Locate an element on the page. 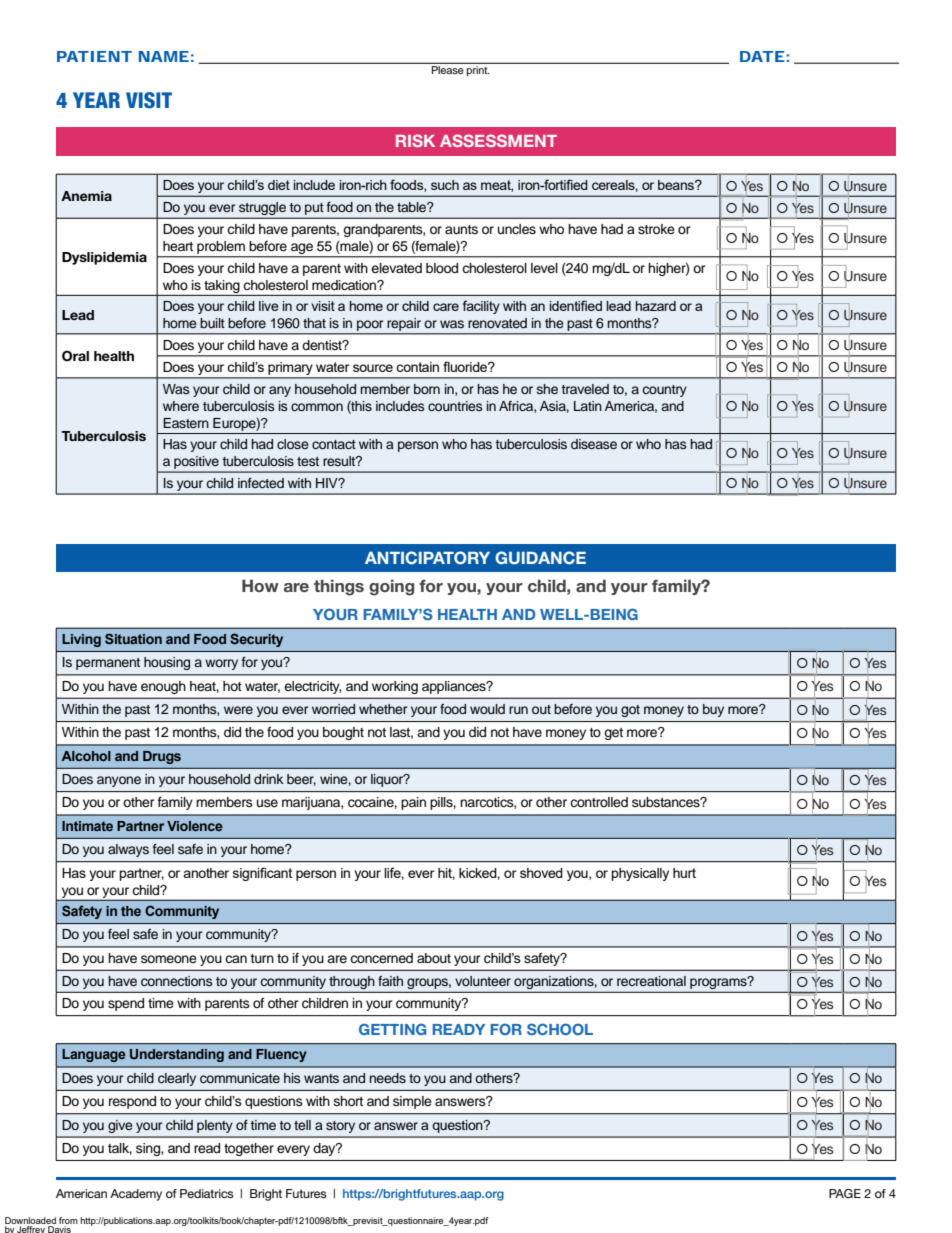 This page has height=1233, width=952. Academy is located at coordinates (136, 1195).
